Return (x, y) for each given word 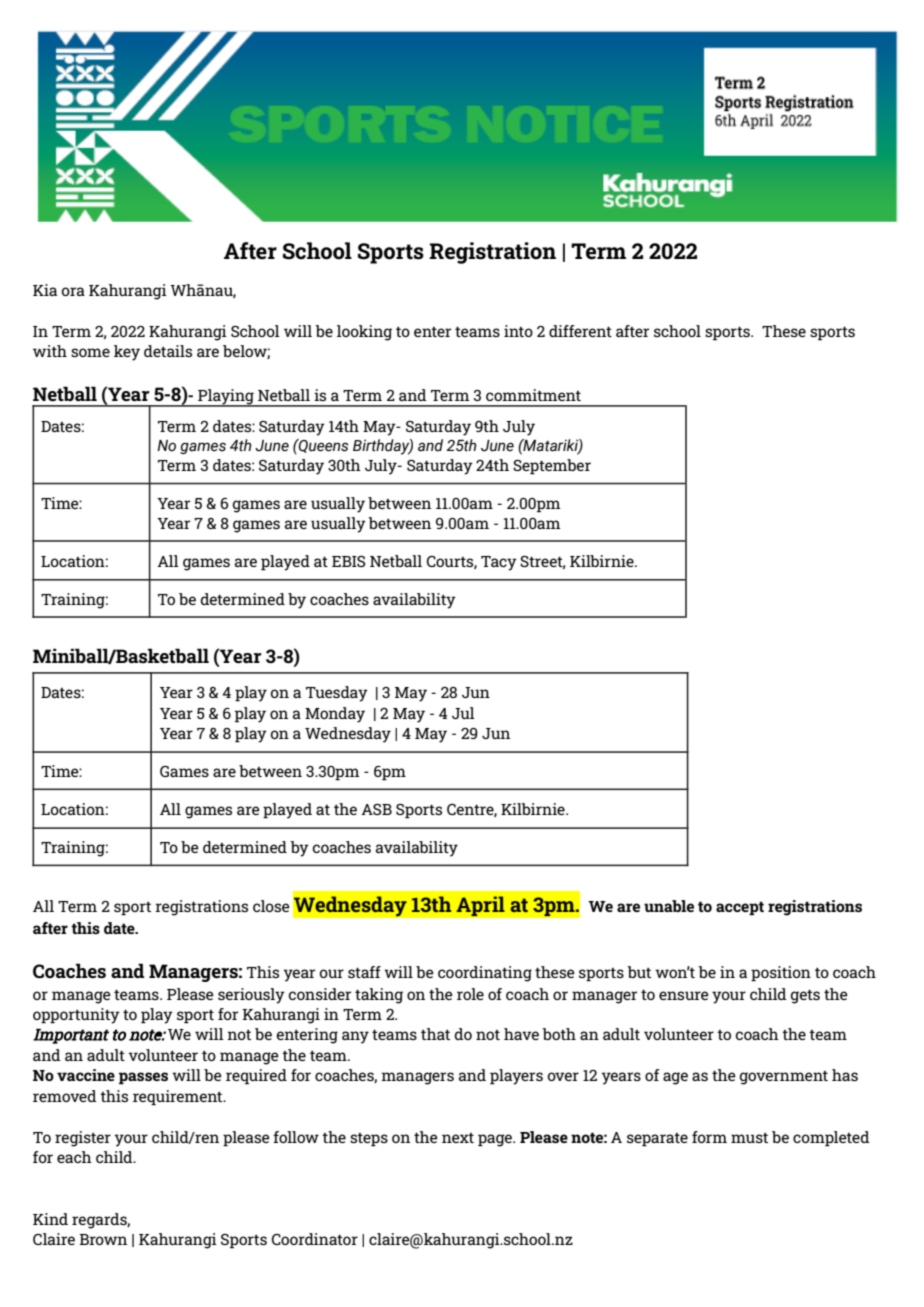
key (127, 353)
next (458, 1138)
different (580, 331)
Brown (103, 1239)
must (749, 1138)
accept (740, 908)
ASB (376, 809)
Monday (335, 715)
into (518, 331)
